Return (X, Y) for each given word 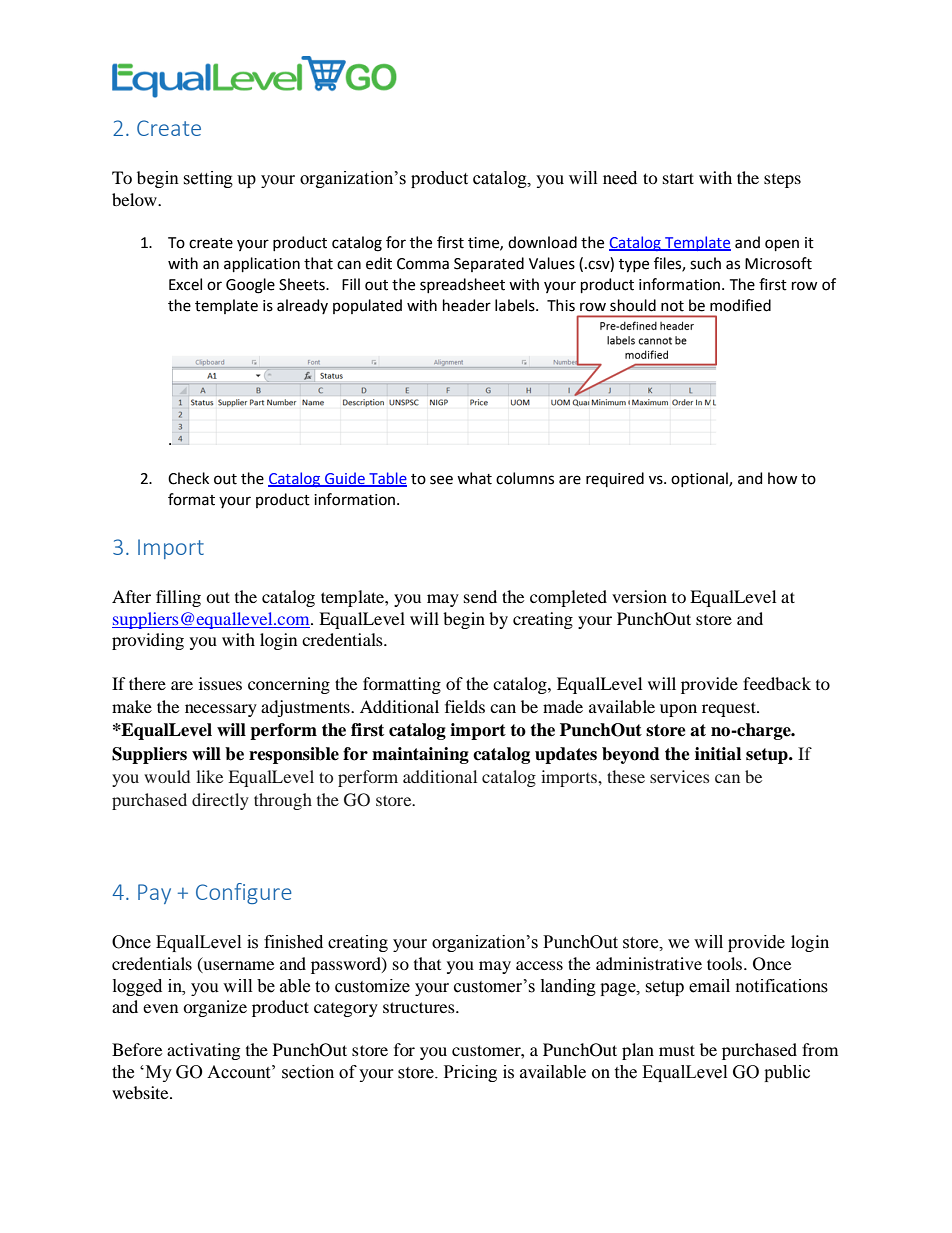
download (542, 242)
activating (203, 1051)
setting (208, 179)
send (480, 596)
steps (782, 181)
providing (148, 641)
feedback (777, 683)
